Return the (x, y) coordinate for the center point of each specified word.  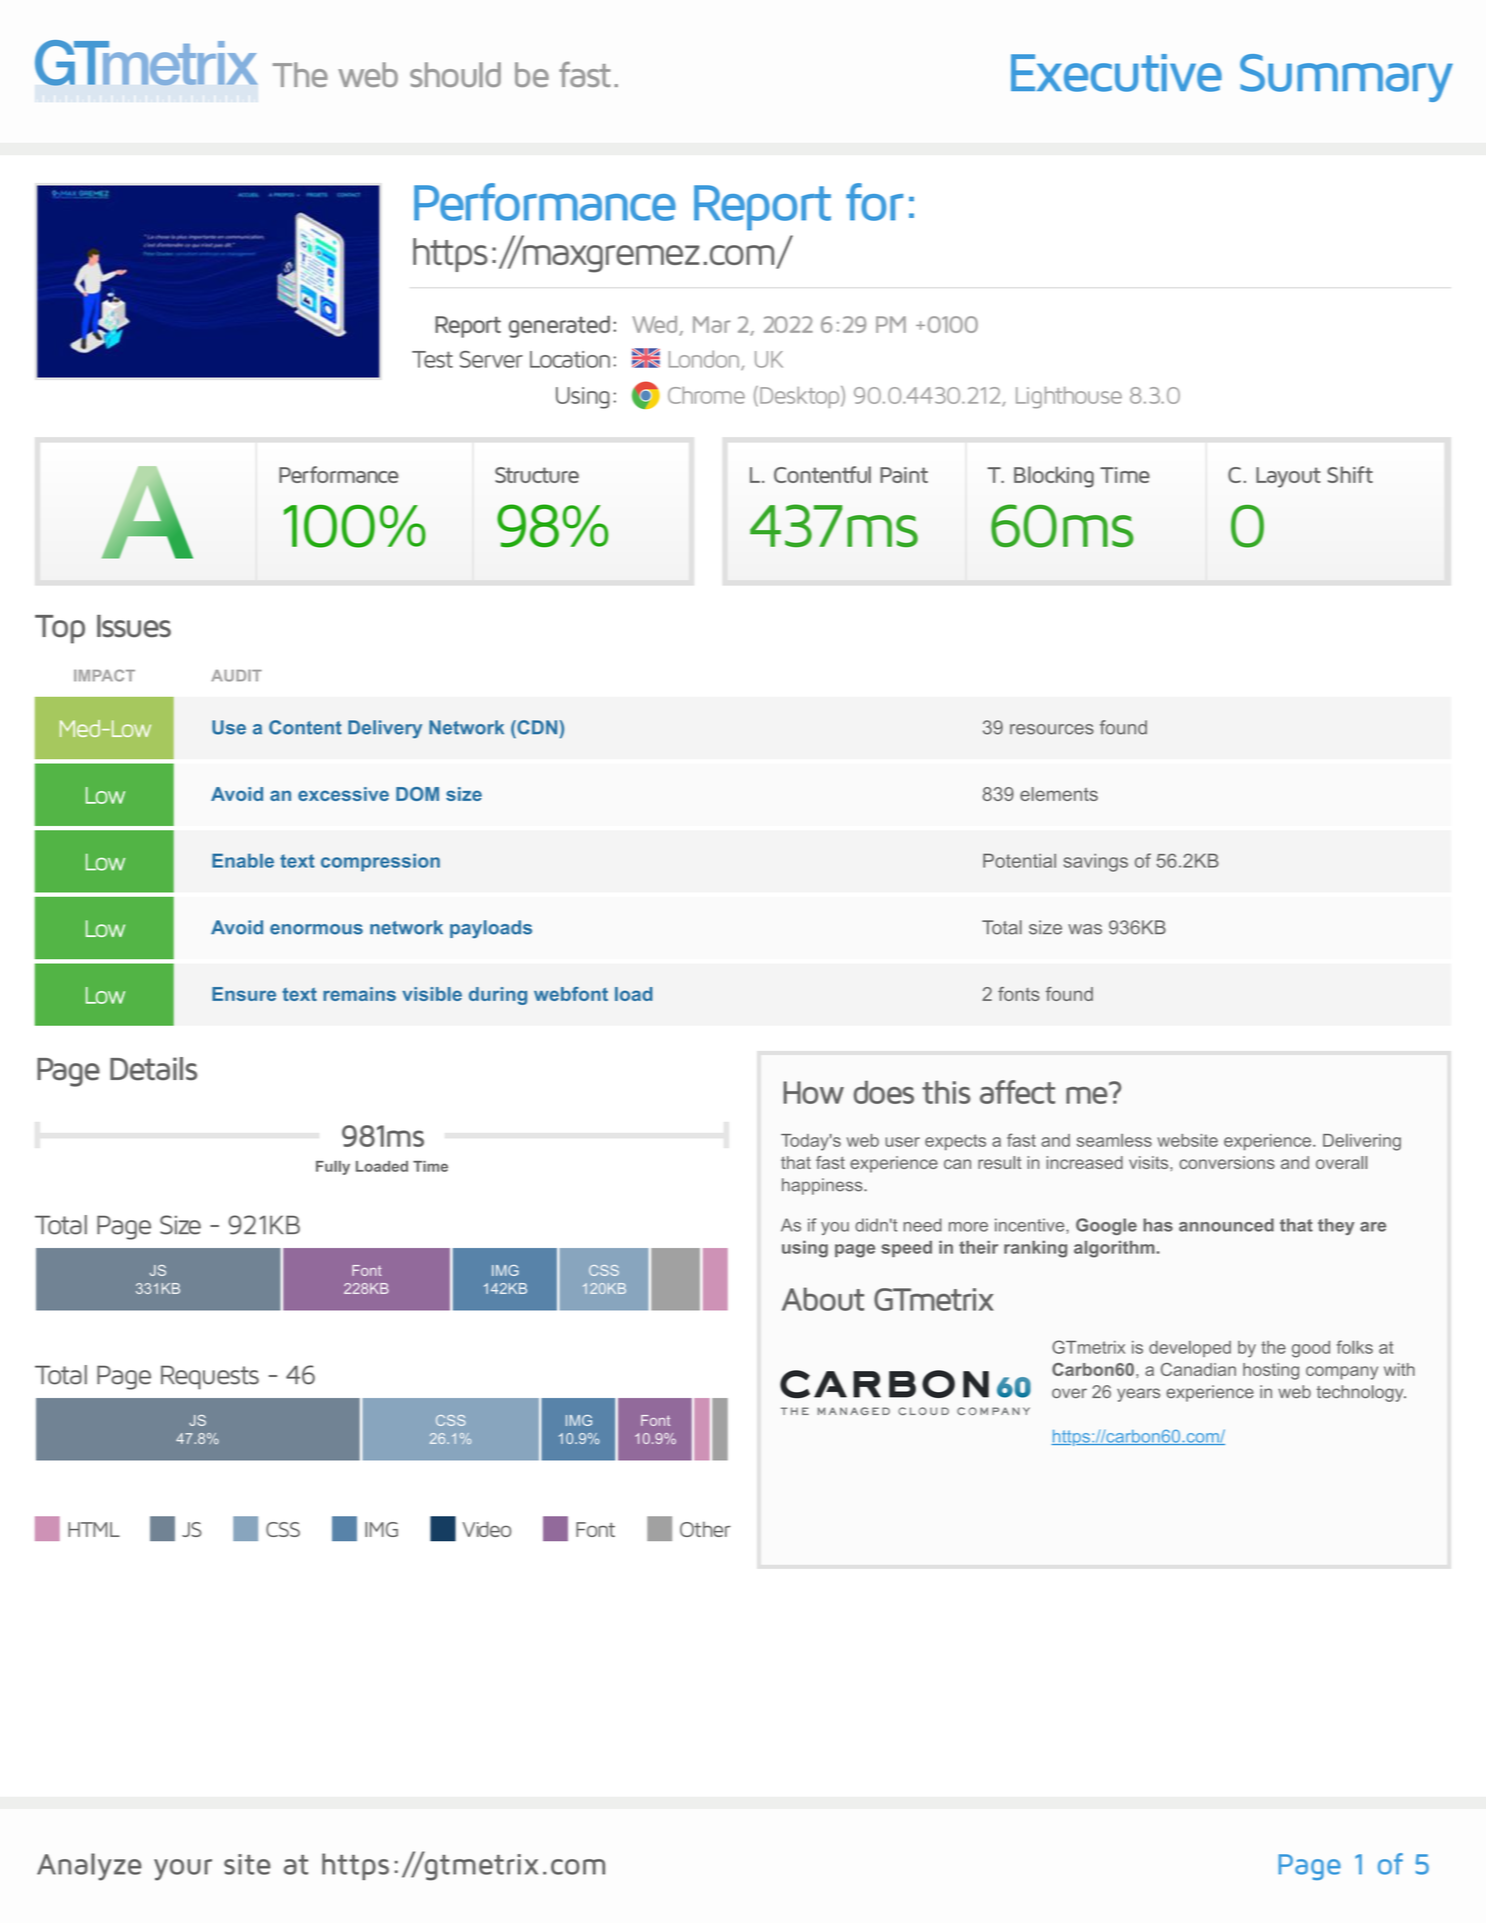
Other (705, 1529)
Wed (656, 326)
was (1085, 929)
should (455, 74)
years (1138, 1395)
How (813, 1092)
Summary (1346, 78)
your (183, 1870)
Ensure (244, 994)
